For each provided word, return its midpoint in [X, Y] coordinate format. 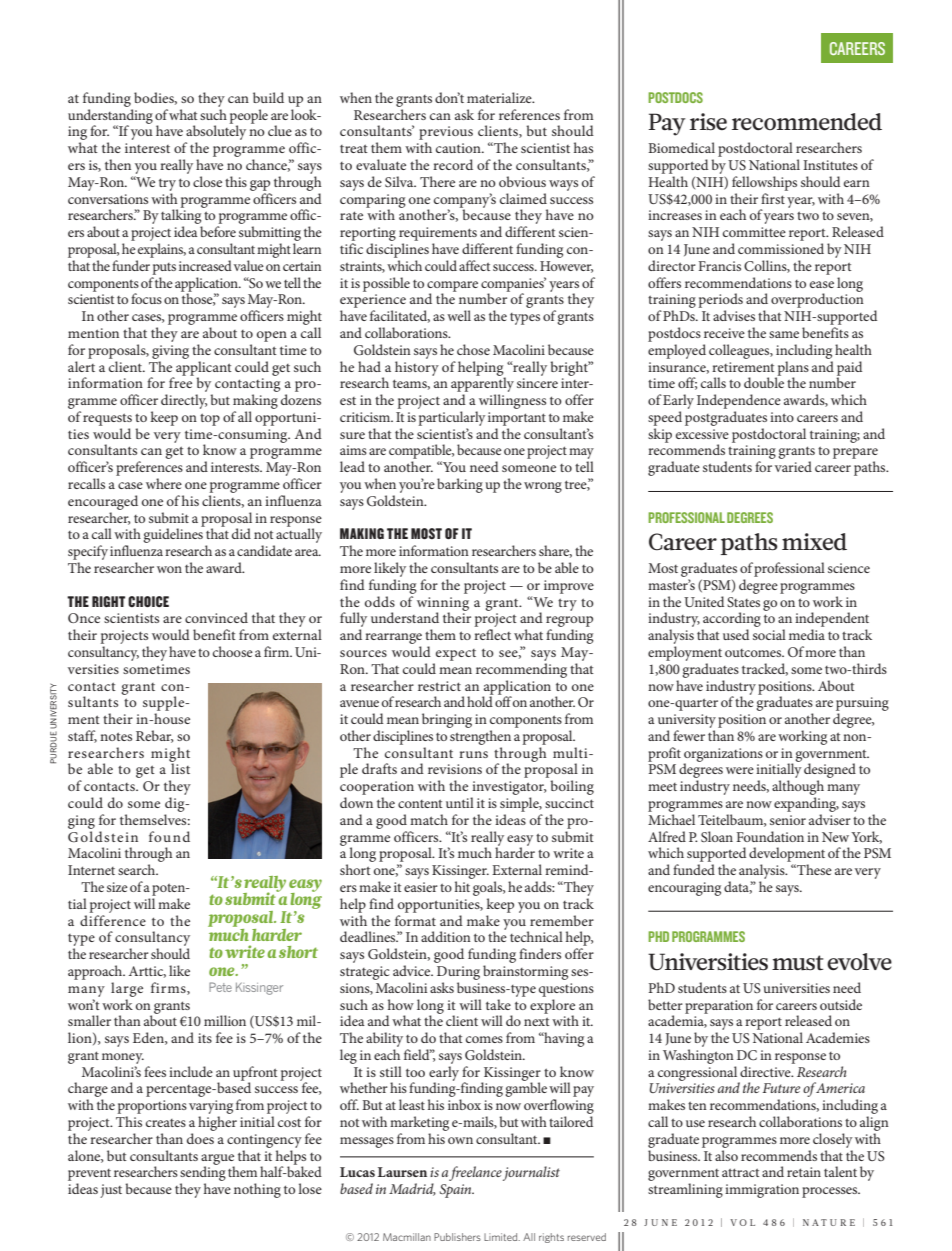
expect [456, 655]
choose [233, 651]
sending [203, 1174]
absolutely [215, 133]
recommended [807, 122]
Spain [457, 1191]
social [769, 634]
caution [459, 148]
